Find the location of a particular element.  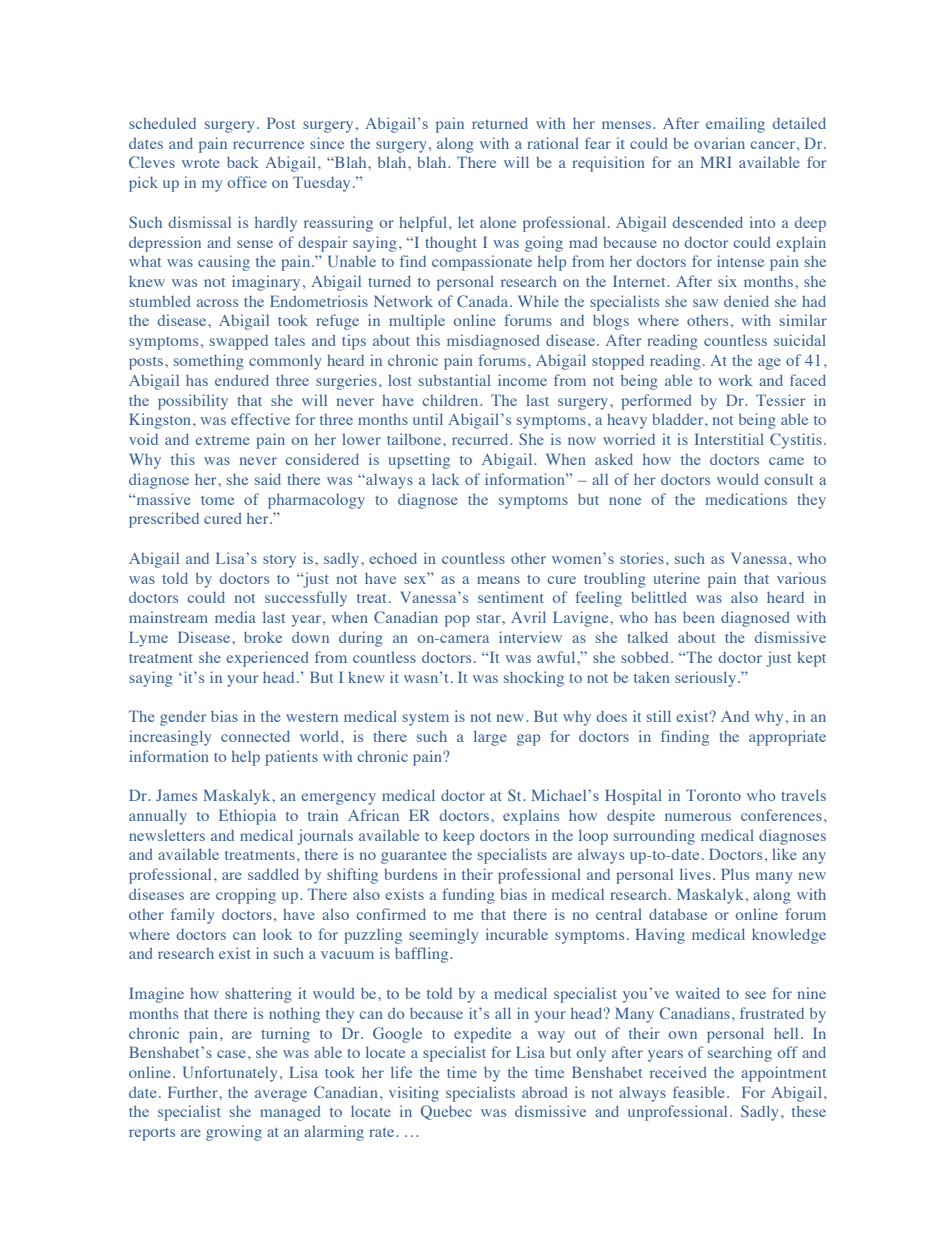

Further is located at coordinates (194, 1092).
